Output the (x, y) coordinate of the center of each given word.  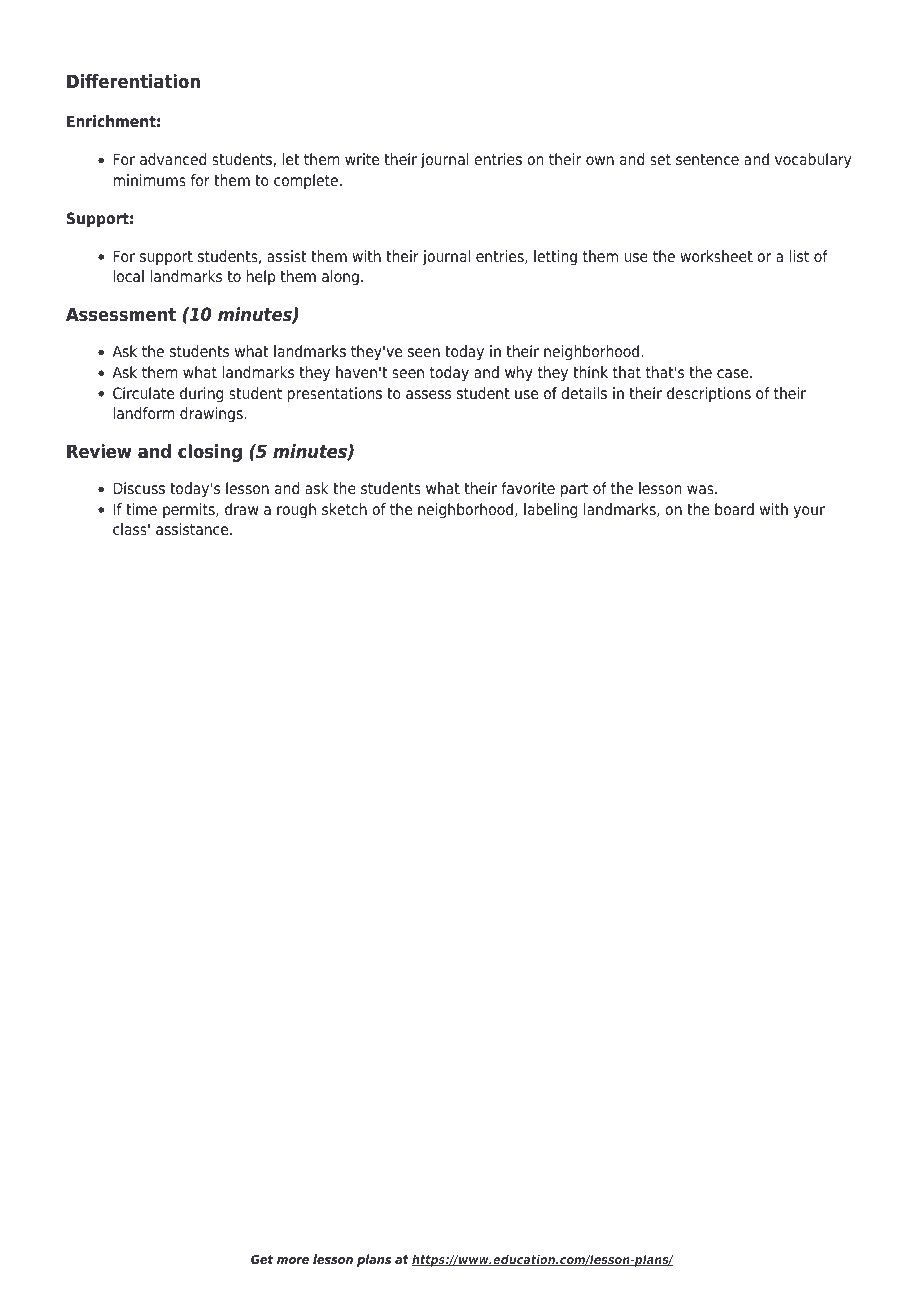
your (809, 512)
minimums (149, 180)
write (362, 159)
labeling (550, 511)
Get (262, 1259)
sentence (707, 160)
